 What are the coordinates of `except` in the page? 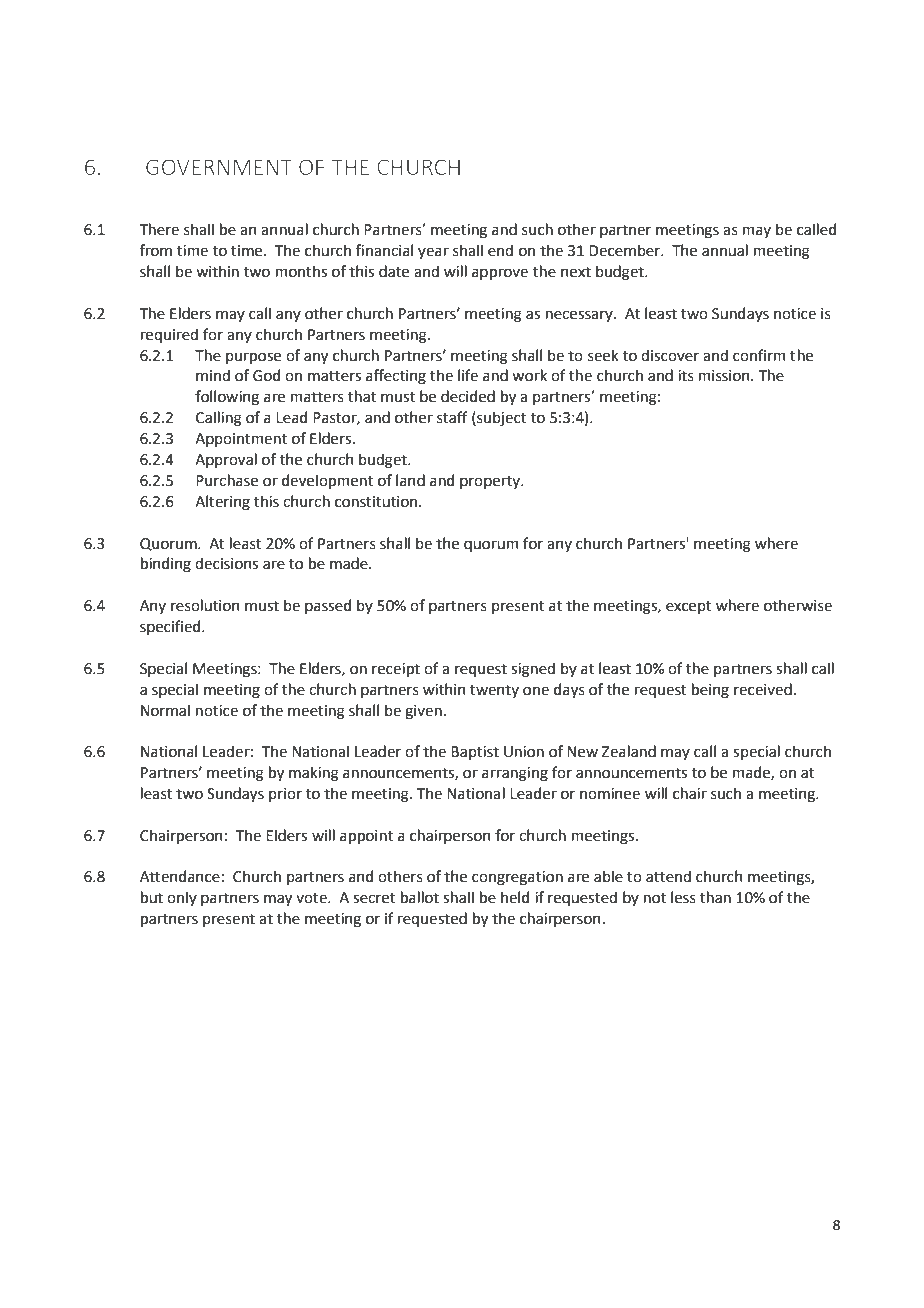 It's located at (689, 607).
